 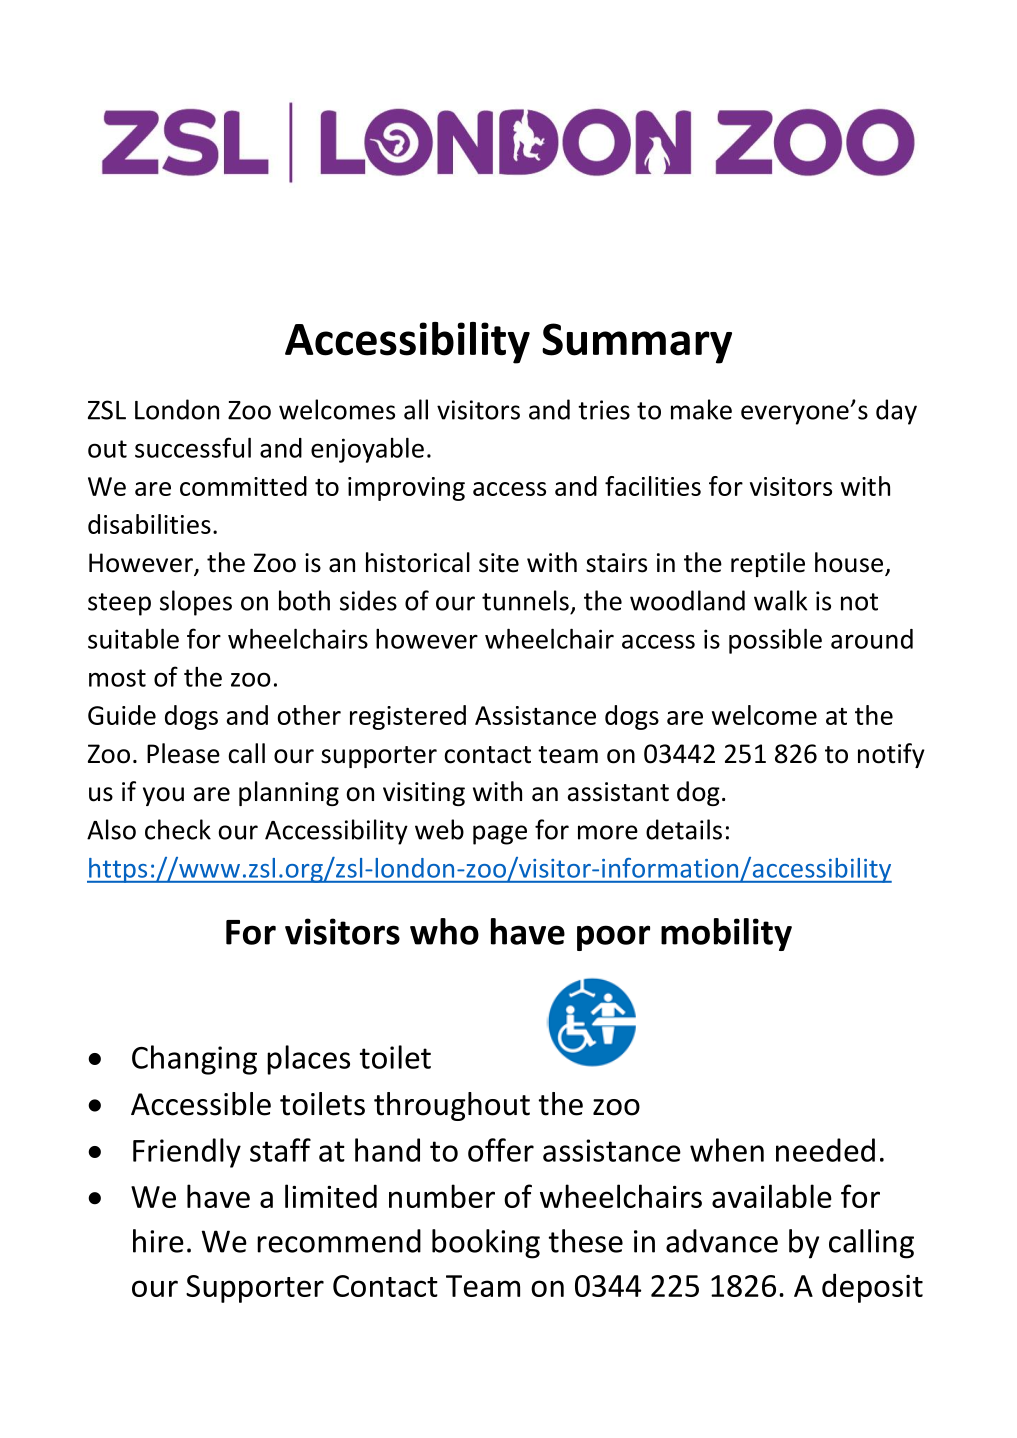 I want to click on booking, so click(x=486, y=1244).
